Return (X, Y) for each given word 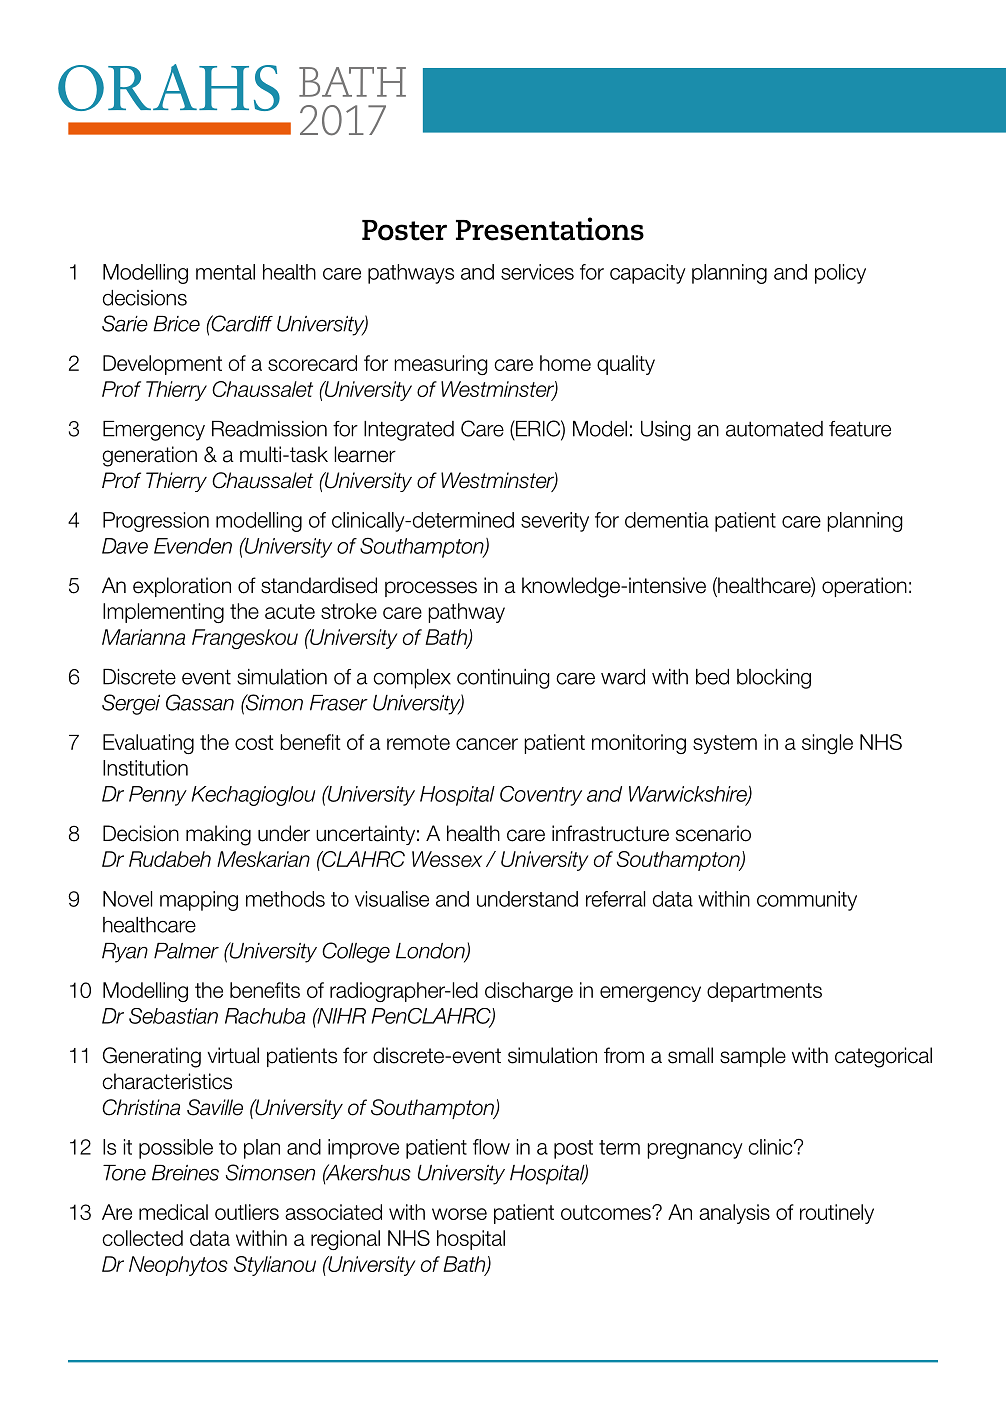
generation (149, 456)
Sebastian (173, 1016)
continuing (503, 679)
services (537, 272)
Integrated (409, 431)
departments (764, 992)
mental (225, 272)
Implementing (163, 613)
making (218, 835)
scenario (713, 833)
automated (774, 429)
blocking (774, 679)
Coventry (541, 795)
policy (840, 274)
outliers (247, 1212)
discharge (529, 992)
